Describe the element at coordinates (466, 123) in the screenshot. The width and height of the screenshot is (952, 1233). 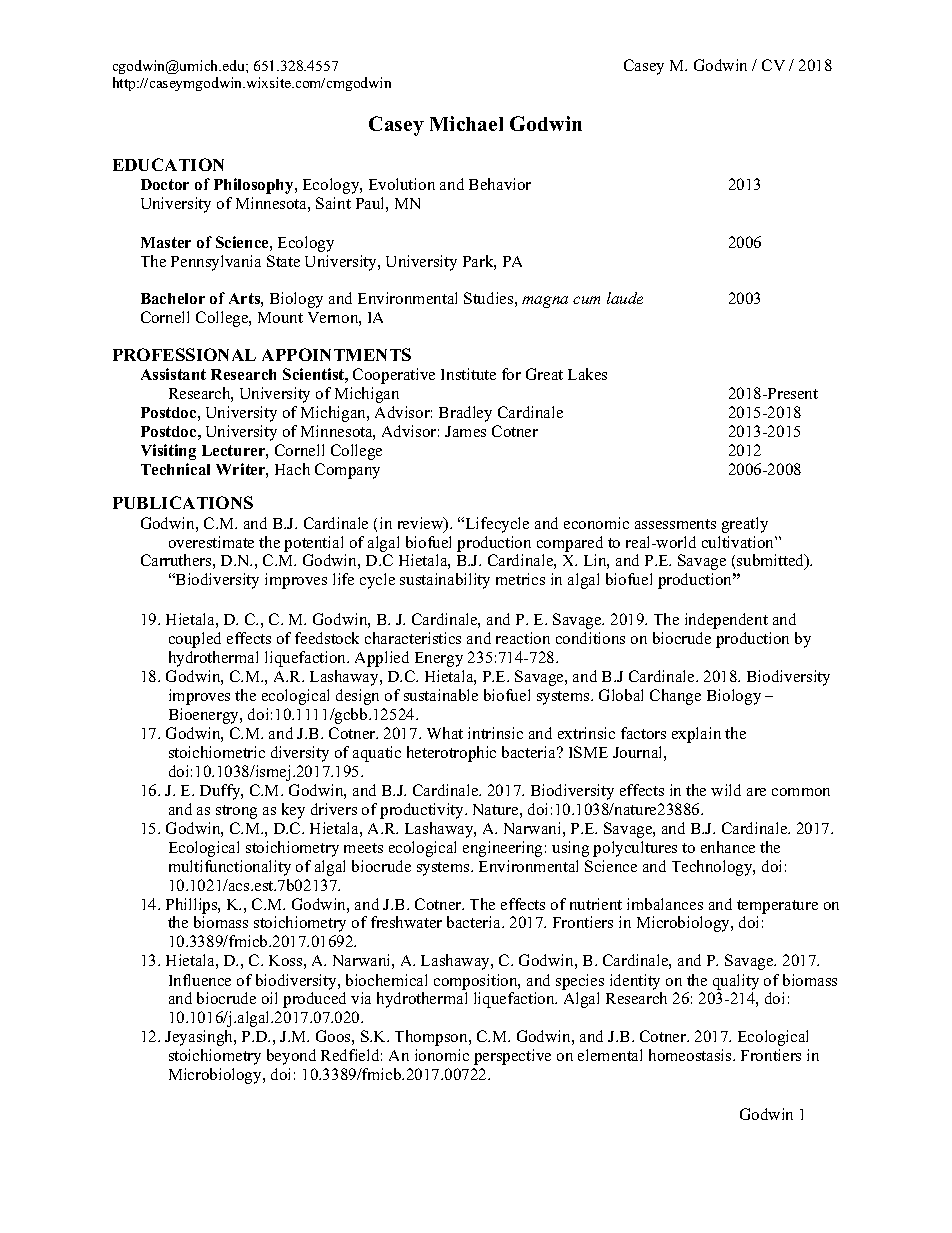
I see `Michael` at that location.
